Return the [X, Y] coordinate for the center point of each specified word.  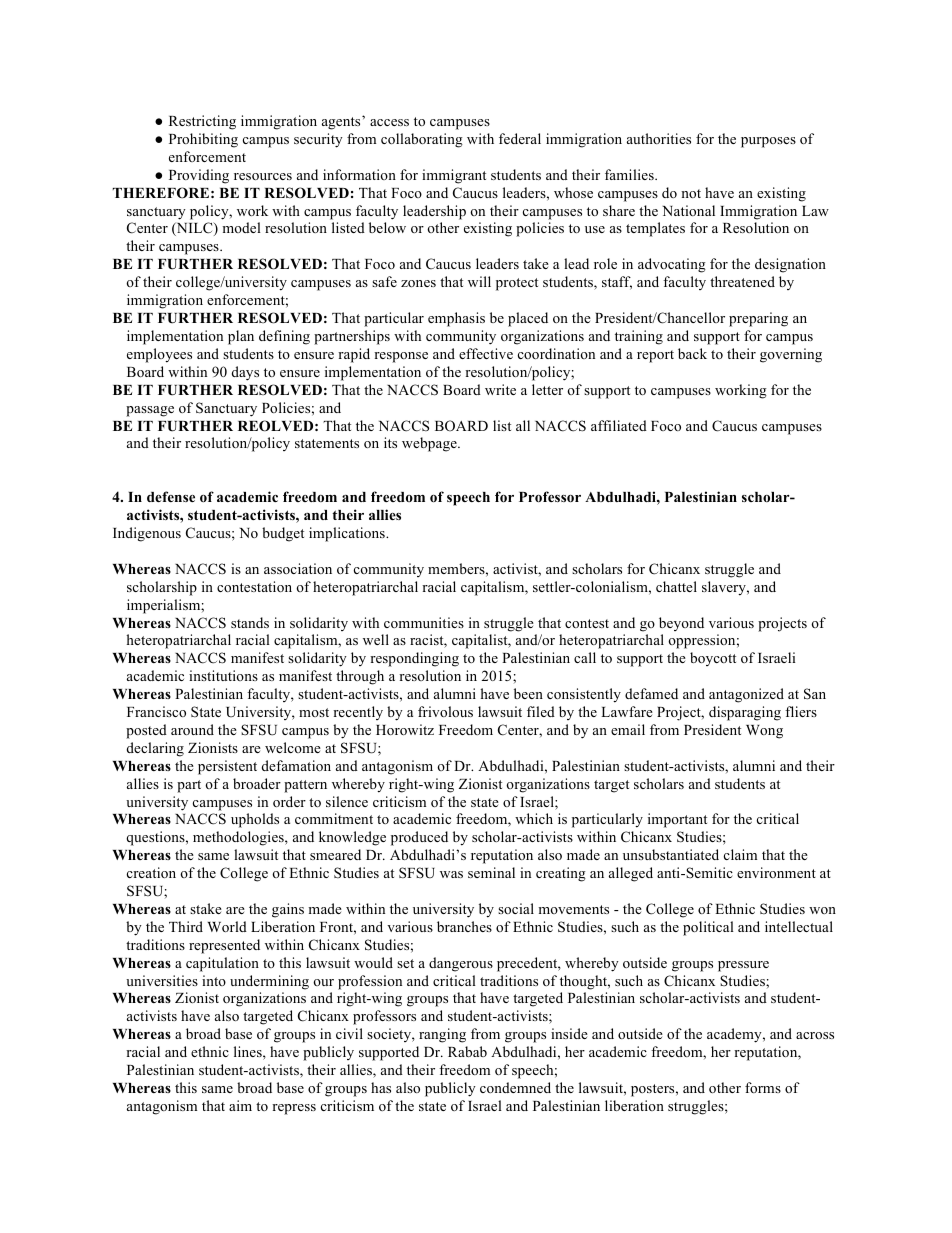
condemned [515, 1087]
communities [424, 622]
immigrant [454, 176]
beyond [681, 624]
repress [294, 1109]
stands [250, 622]
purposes [768, 142]
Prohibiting [203, 140]
